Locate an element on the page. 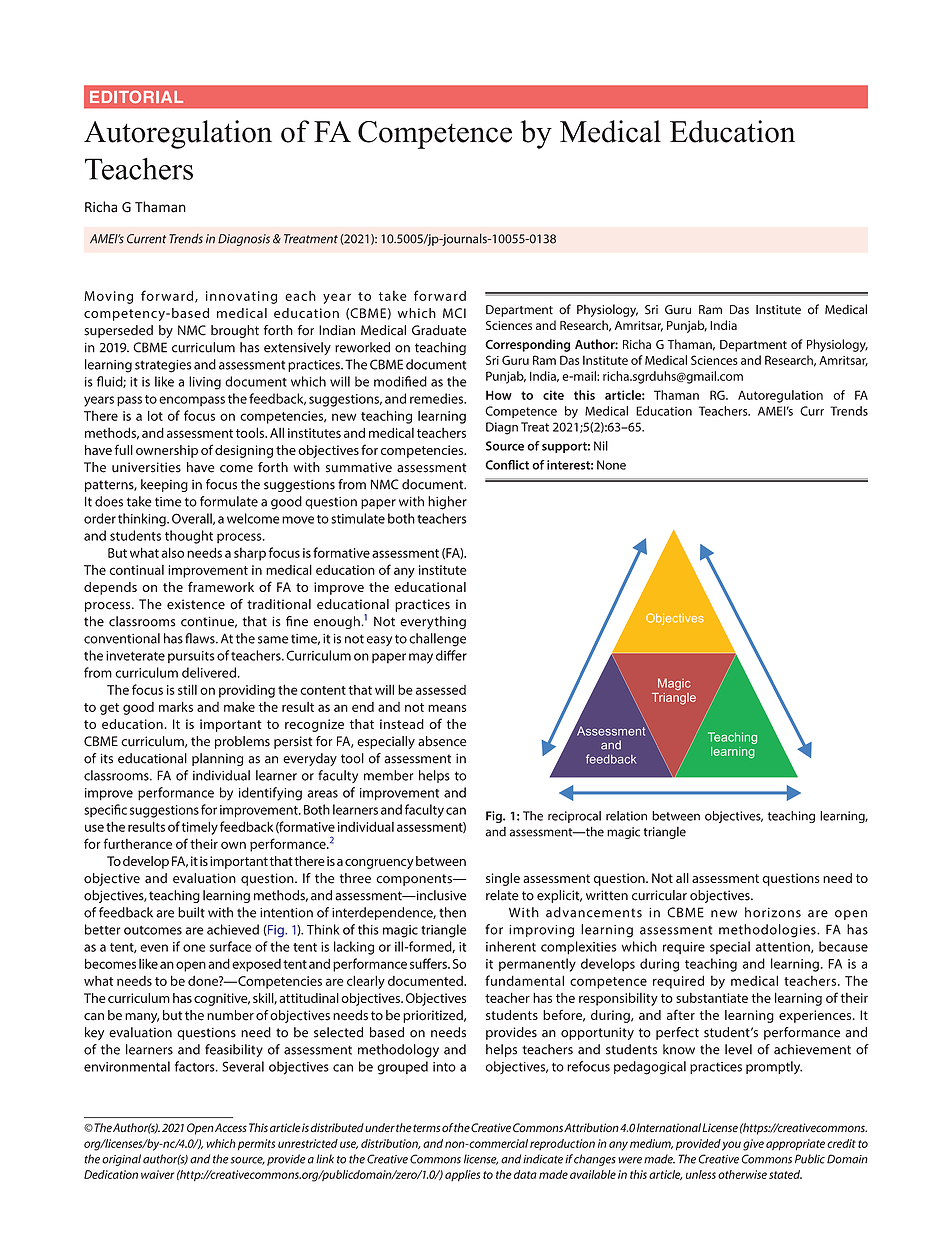 The height and width of the document is (1233, 952). How is located at coordinates (499, 395).
